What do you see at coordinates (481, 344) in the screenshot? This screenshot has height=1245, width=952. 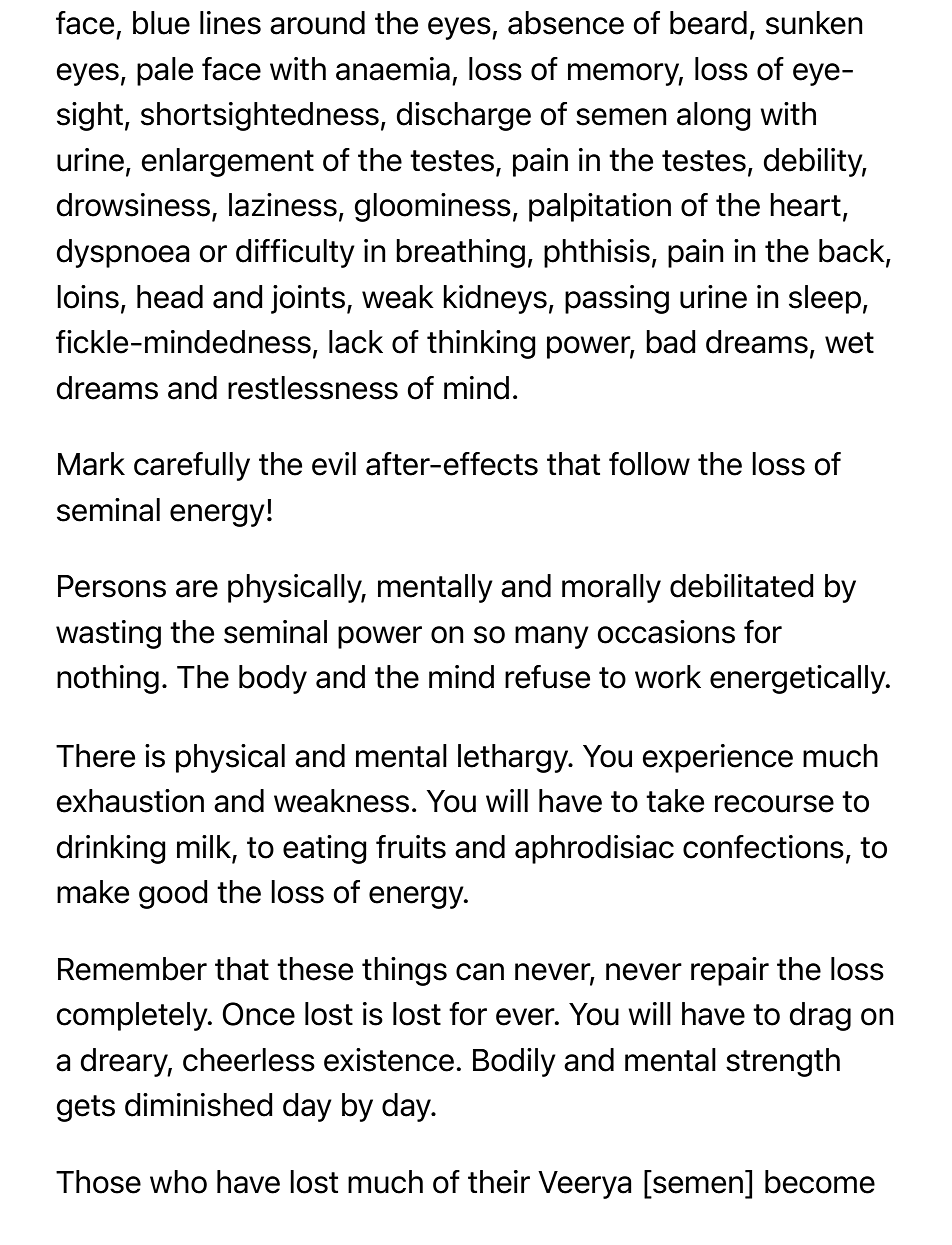 I see `thinking` at bounding box center [481, 344].
